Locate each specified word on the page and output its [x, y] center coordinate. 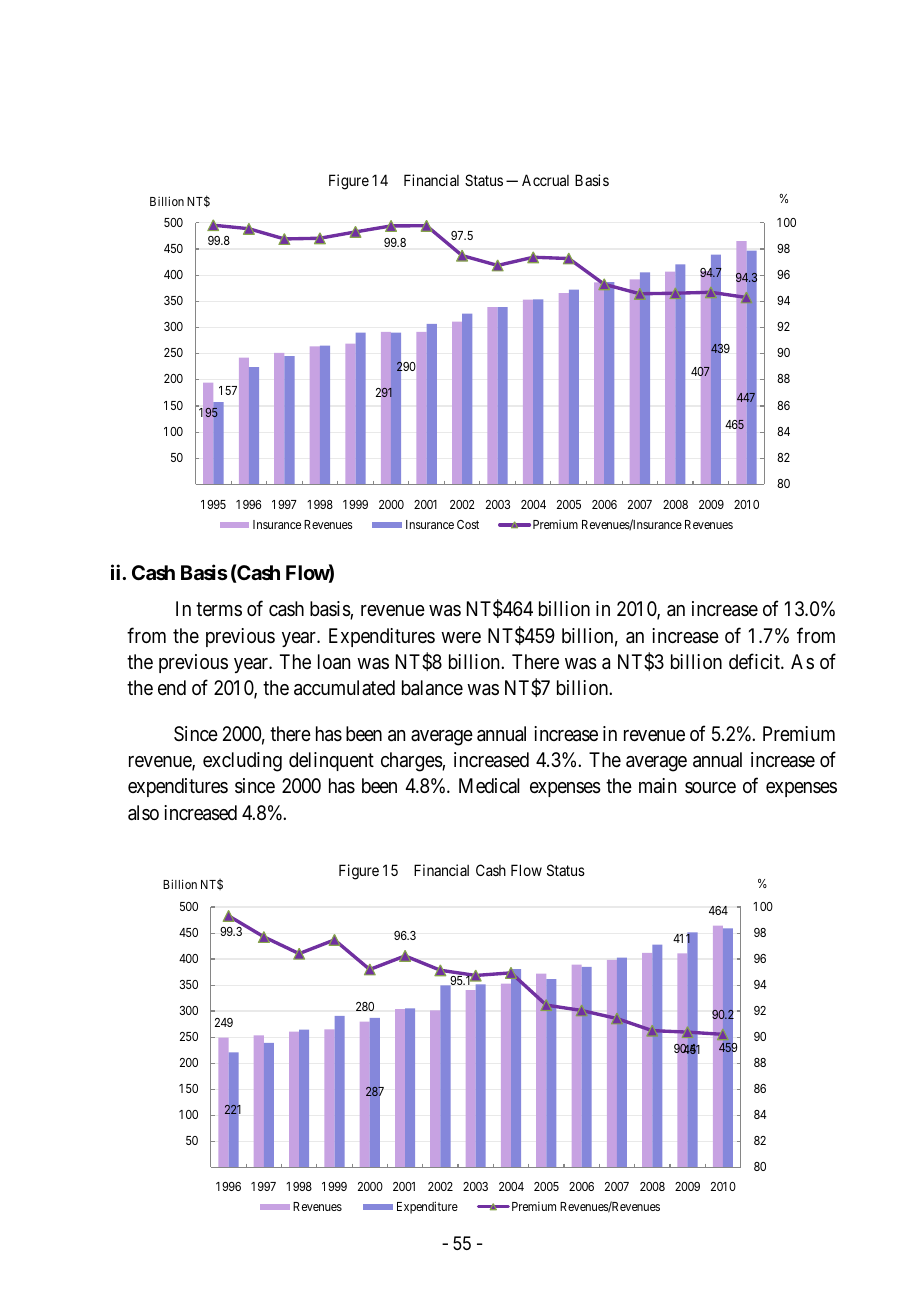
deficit [755, 661]
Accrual [545, 180]
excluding [242, 762]
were [461, 637]
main [657, 786]
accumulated [344, 688]
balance [432, 688]
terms [219, 609]
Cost [468, 524]
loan [334, 662]
